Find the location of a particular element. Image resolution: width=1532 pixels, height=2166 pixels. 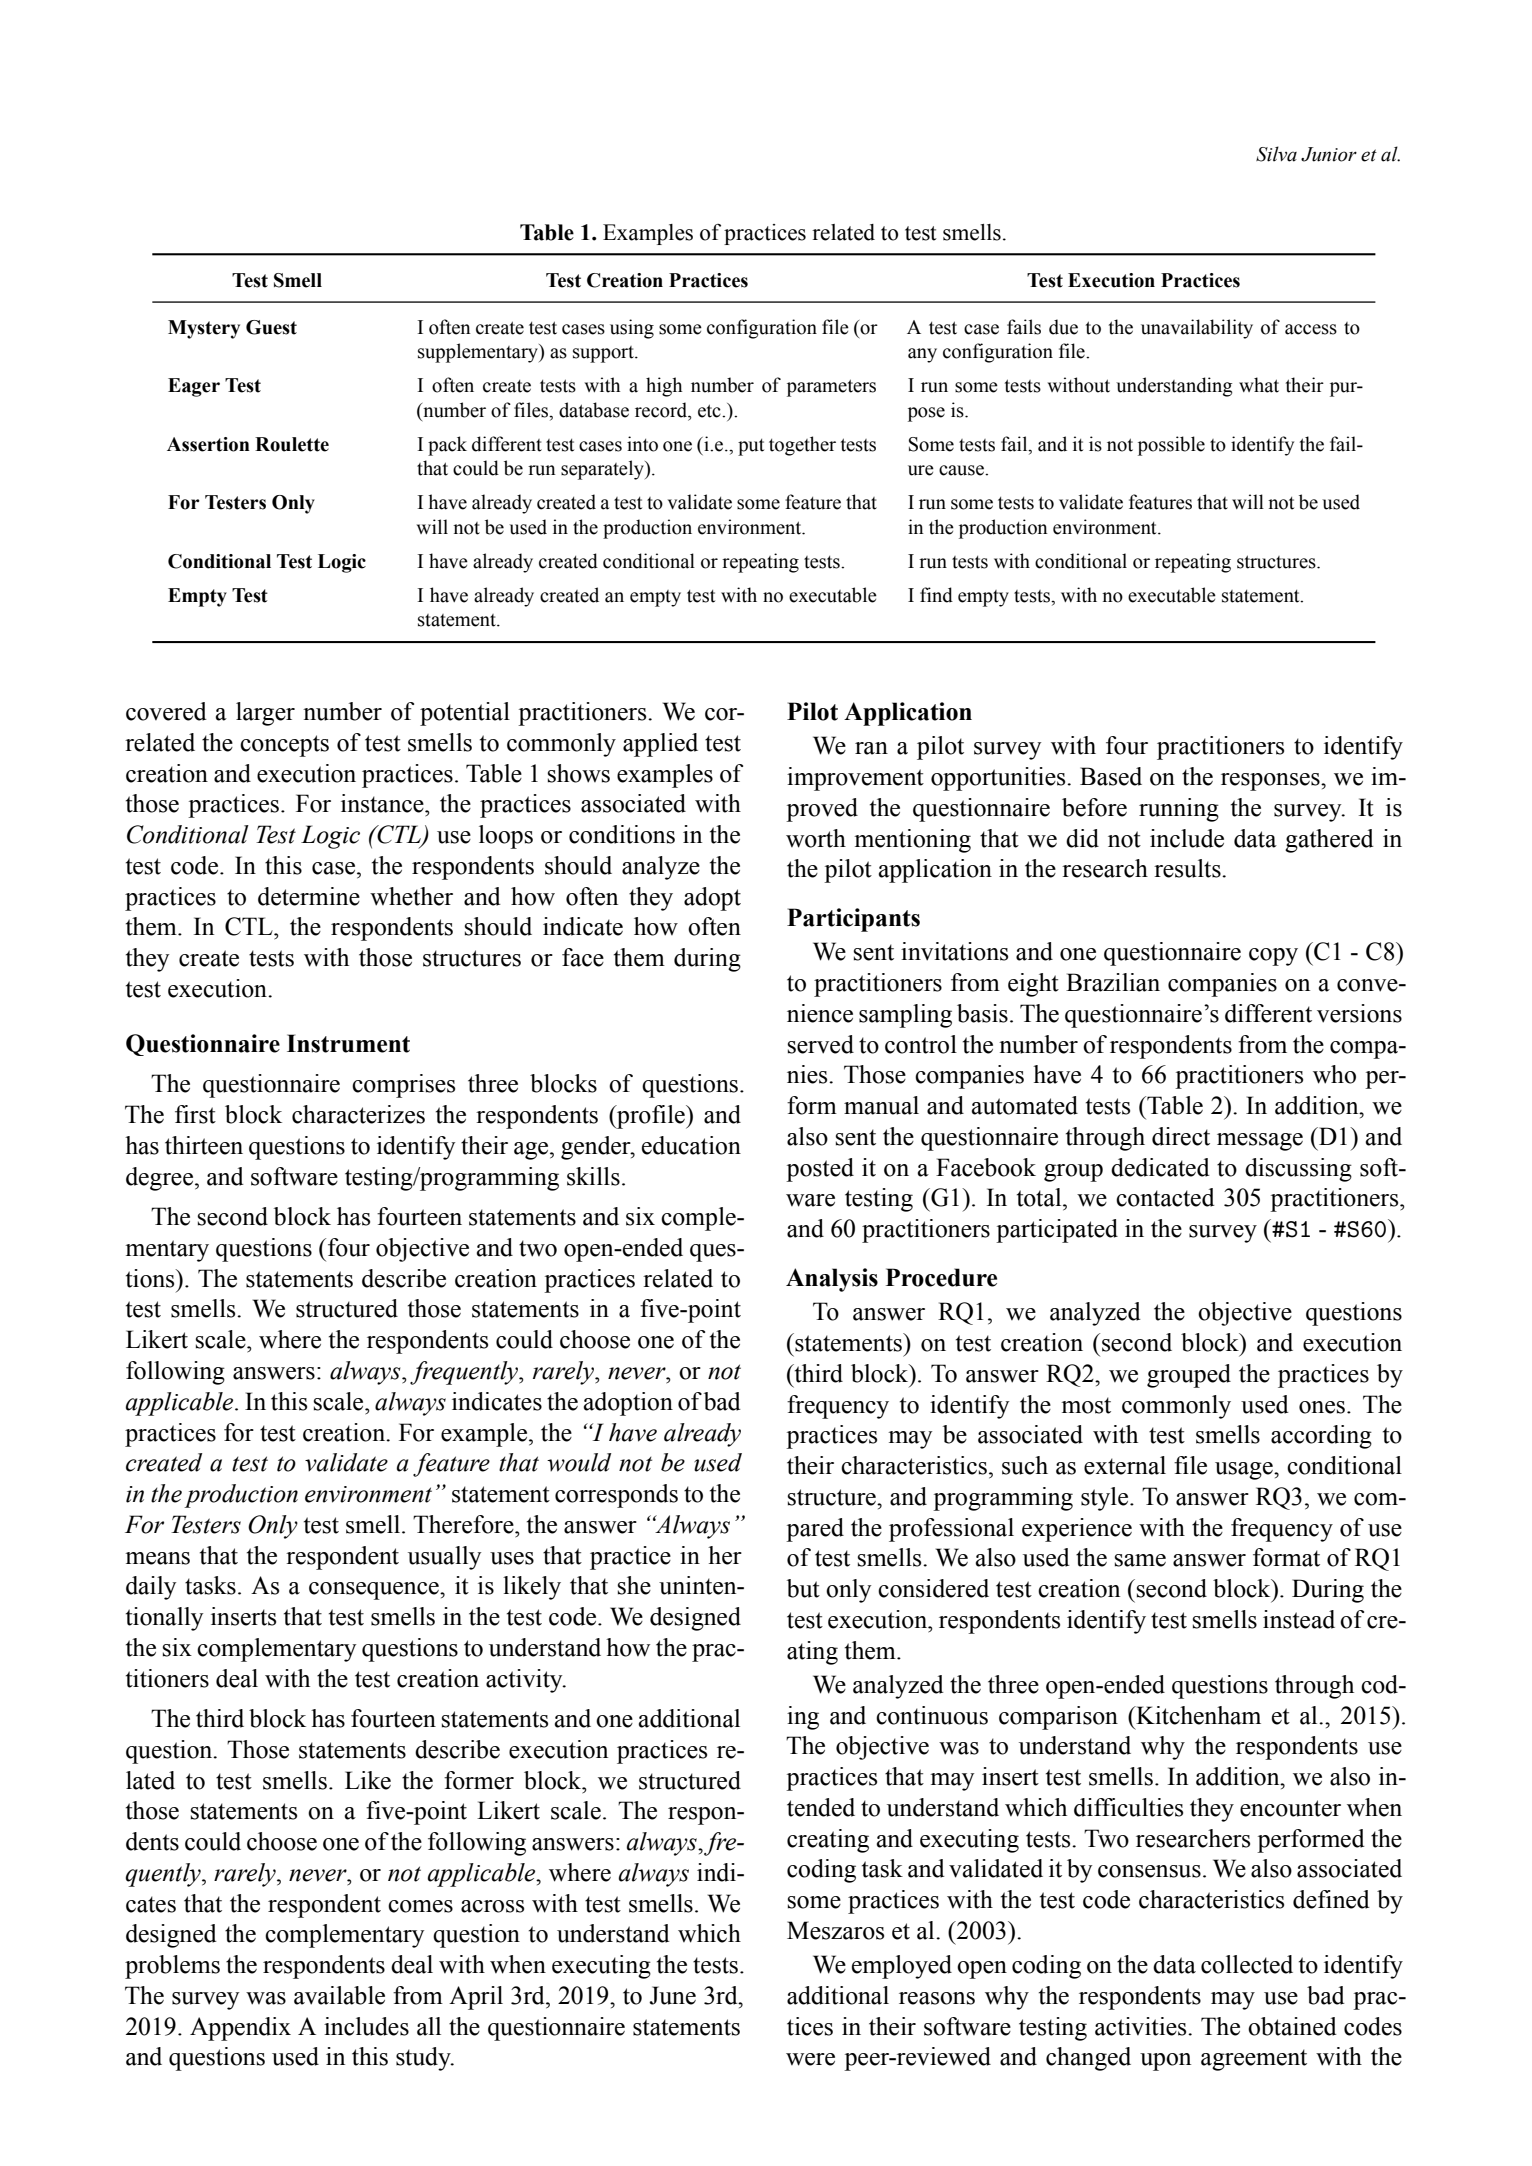

June is located at coordinates (672, 1995).
